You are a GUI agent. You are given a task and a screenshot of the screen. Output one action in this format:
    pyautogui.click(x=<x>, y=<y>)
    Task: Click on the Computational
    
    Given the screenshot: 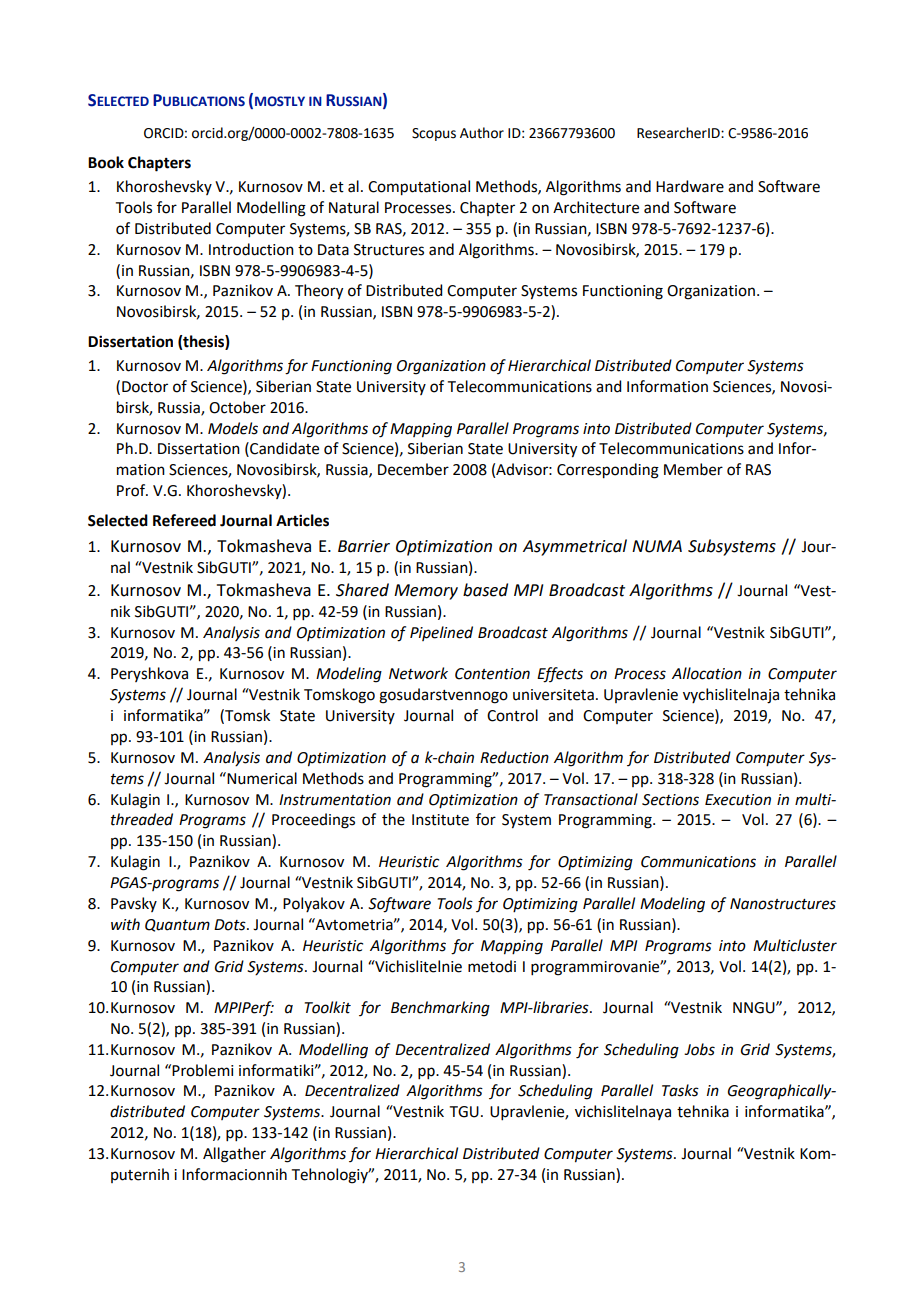 What is the action you would take?
    pyautogui.click(x=419, y=188)
